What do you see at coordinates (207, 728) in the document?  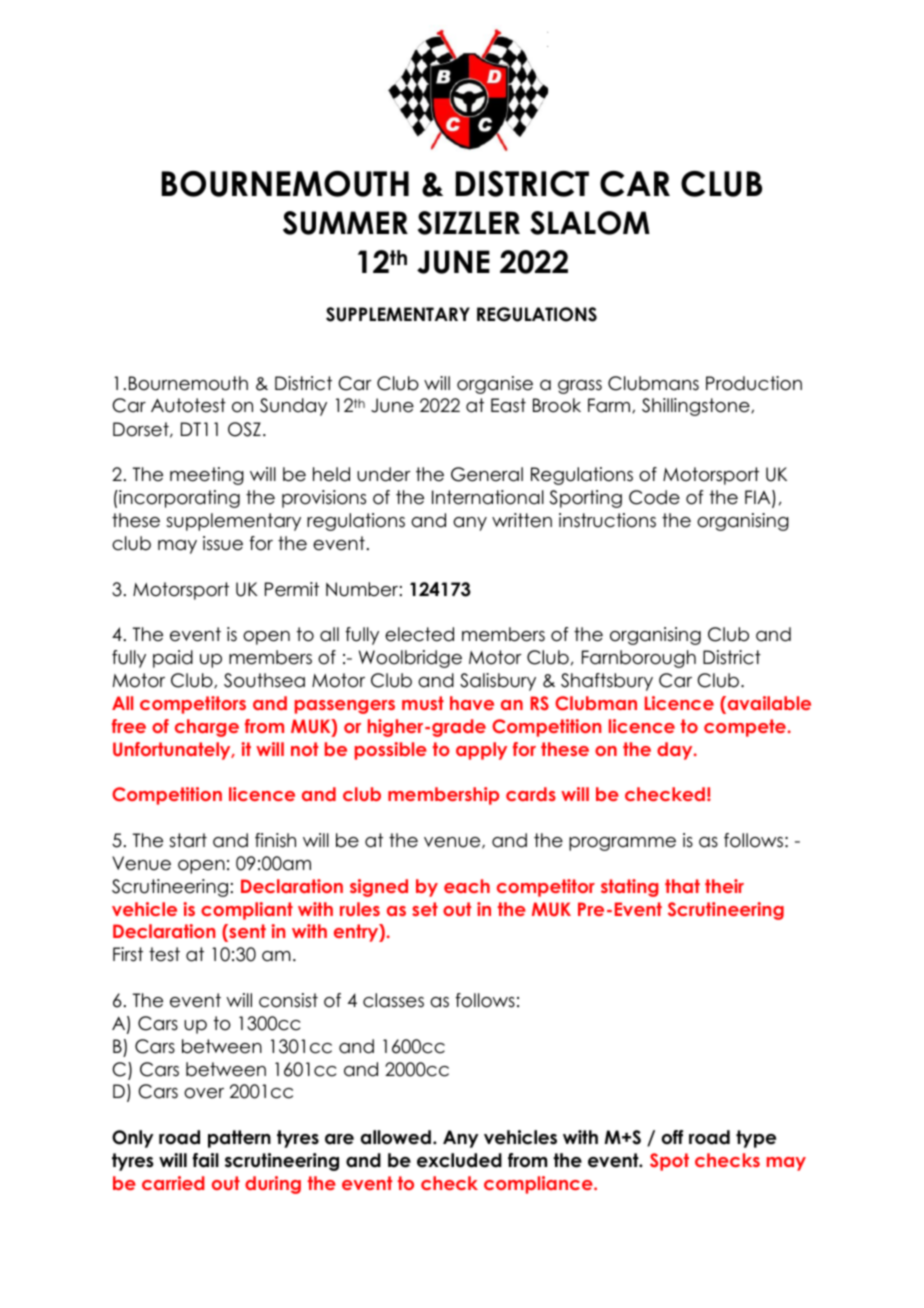 I see `charge` at bounding box center [207, 728].
